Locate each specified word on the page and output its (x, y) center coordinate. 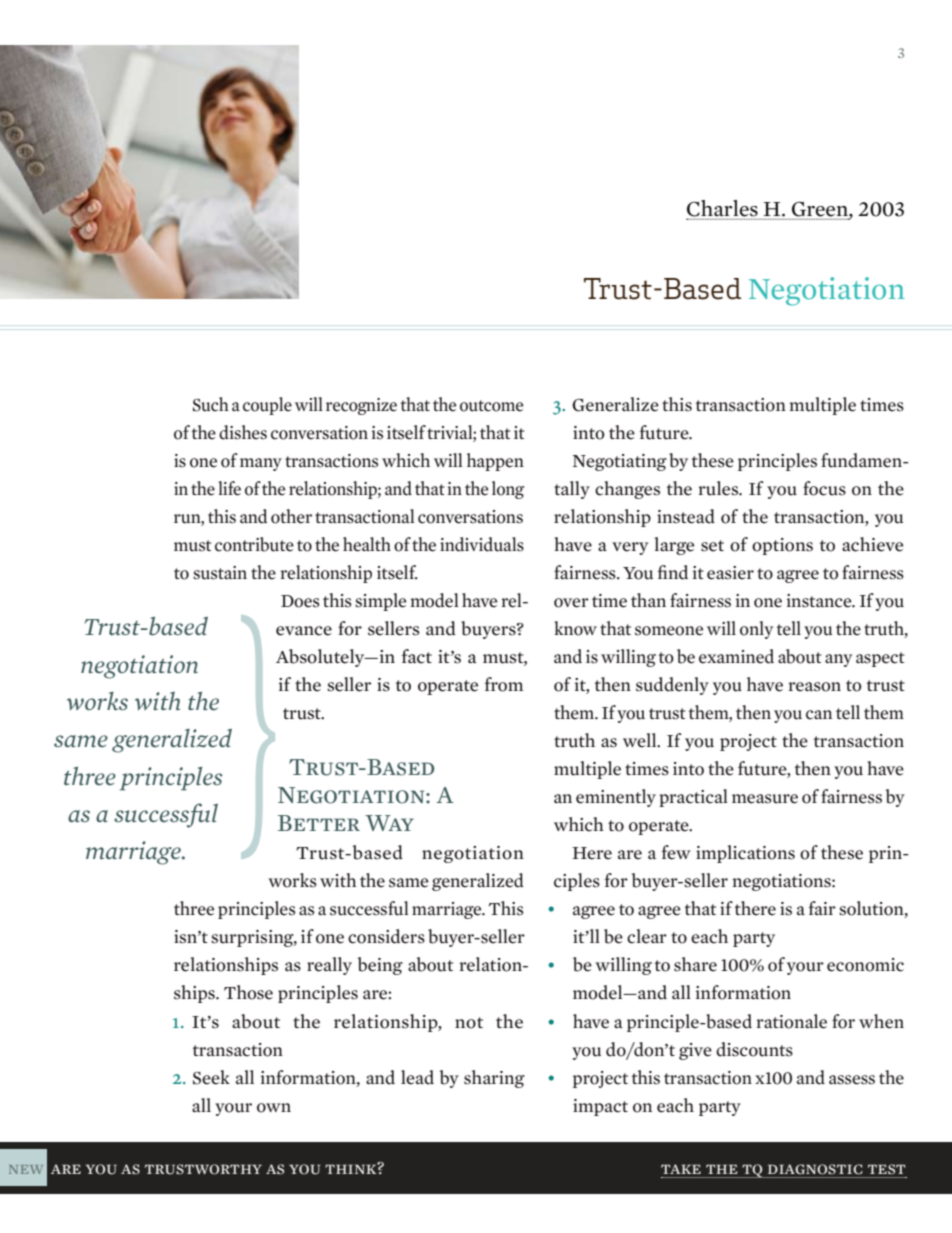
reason (815, 687)
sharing (494, 1079)
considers (386, 936)
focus (824, 488)
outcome (491, 406)
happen (495, 462)
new (26, 1169)
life (229, 488)
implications (745, 854)
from (503, 684)
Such (211, 404)
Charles (722, 209)
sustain (220, 573)
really (329, 966)
